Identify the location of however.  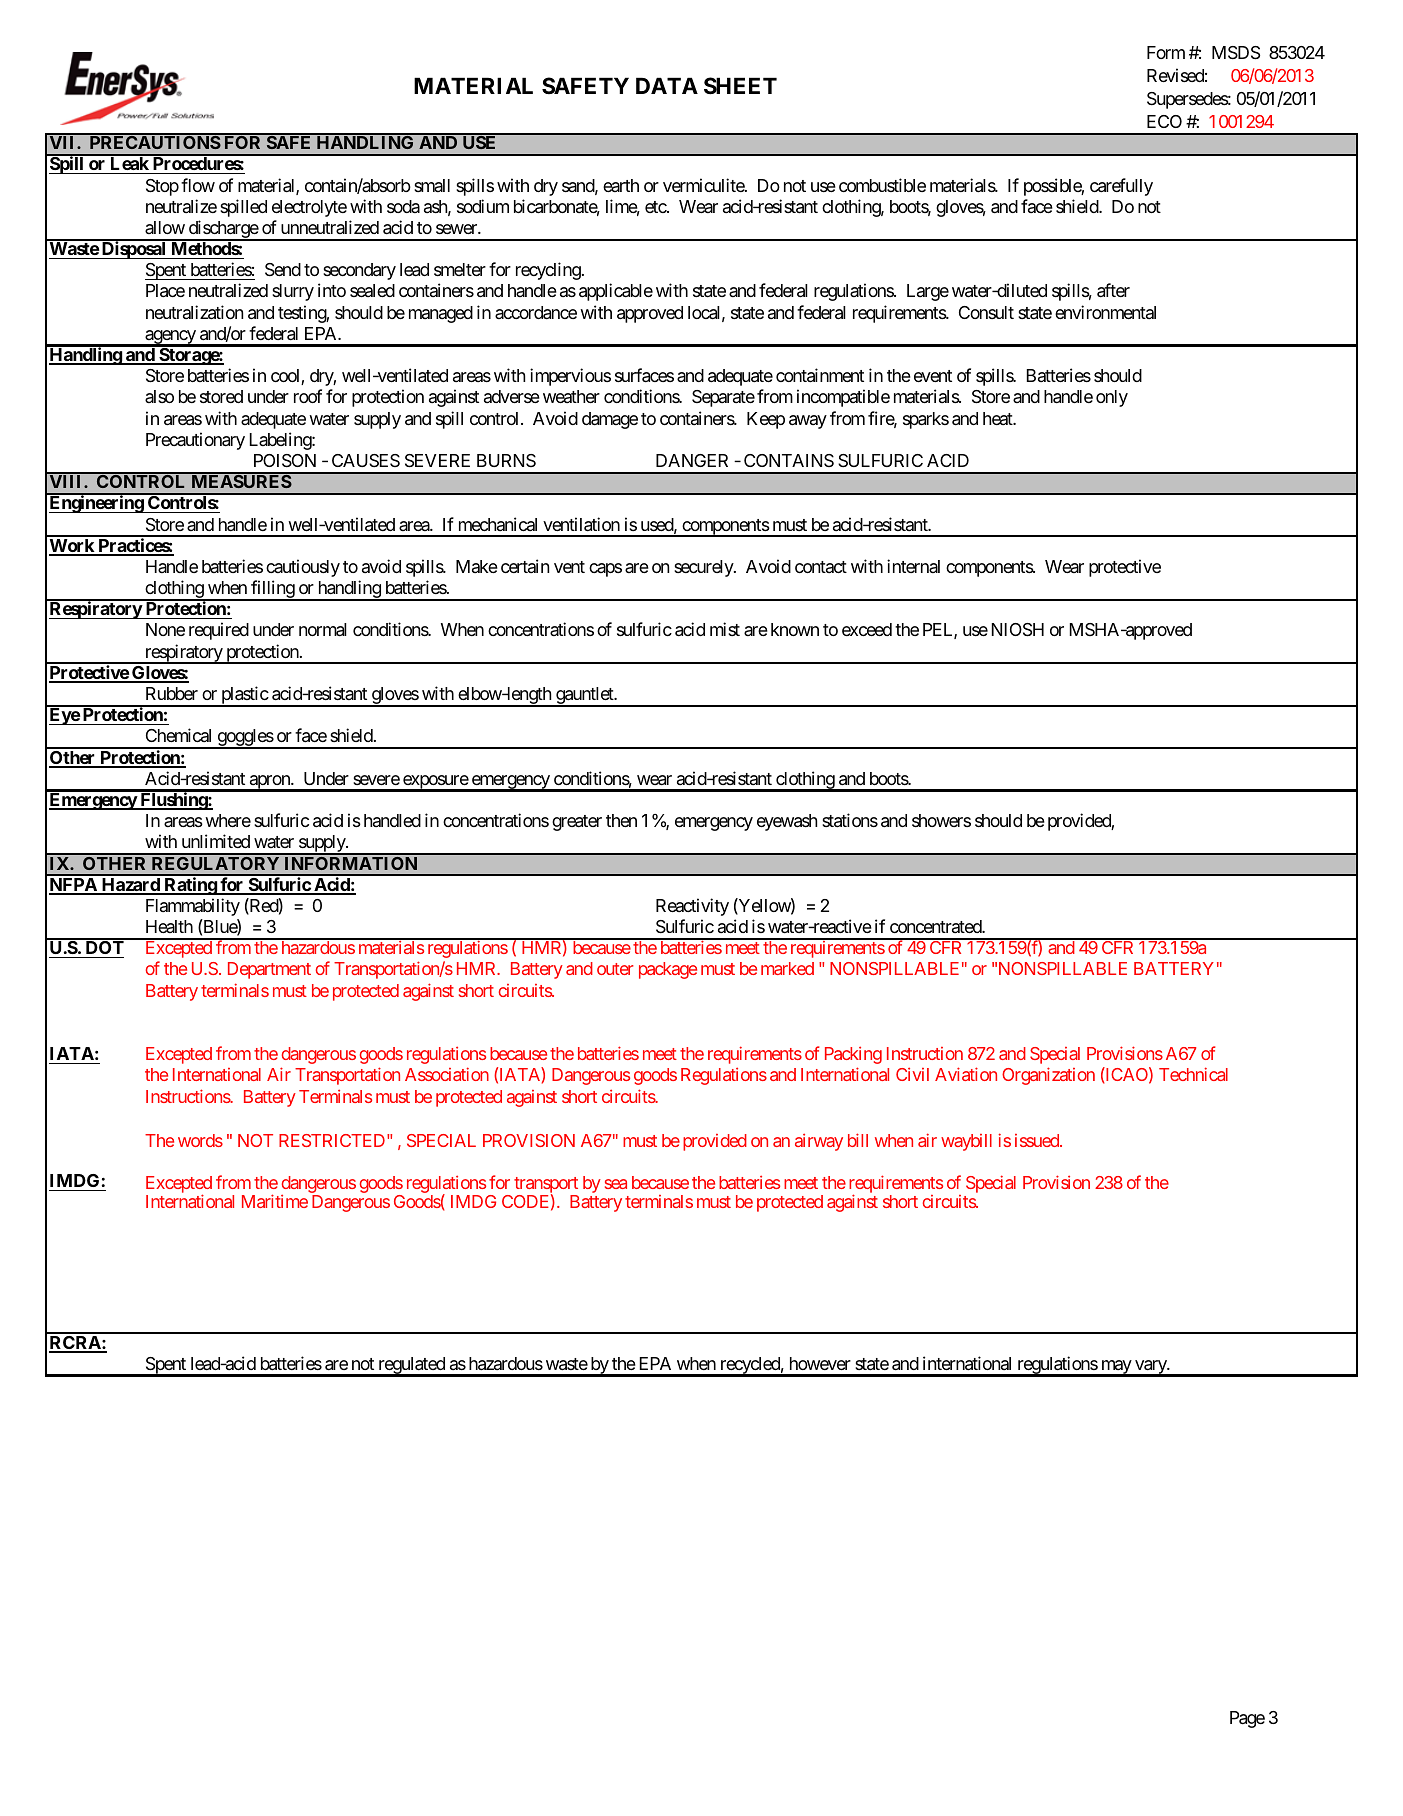
(820, 1363).
